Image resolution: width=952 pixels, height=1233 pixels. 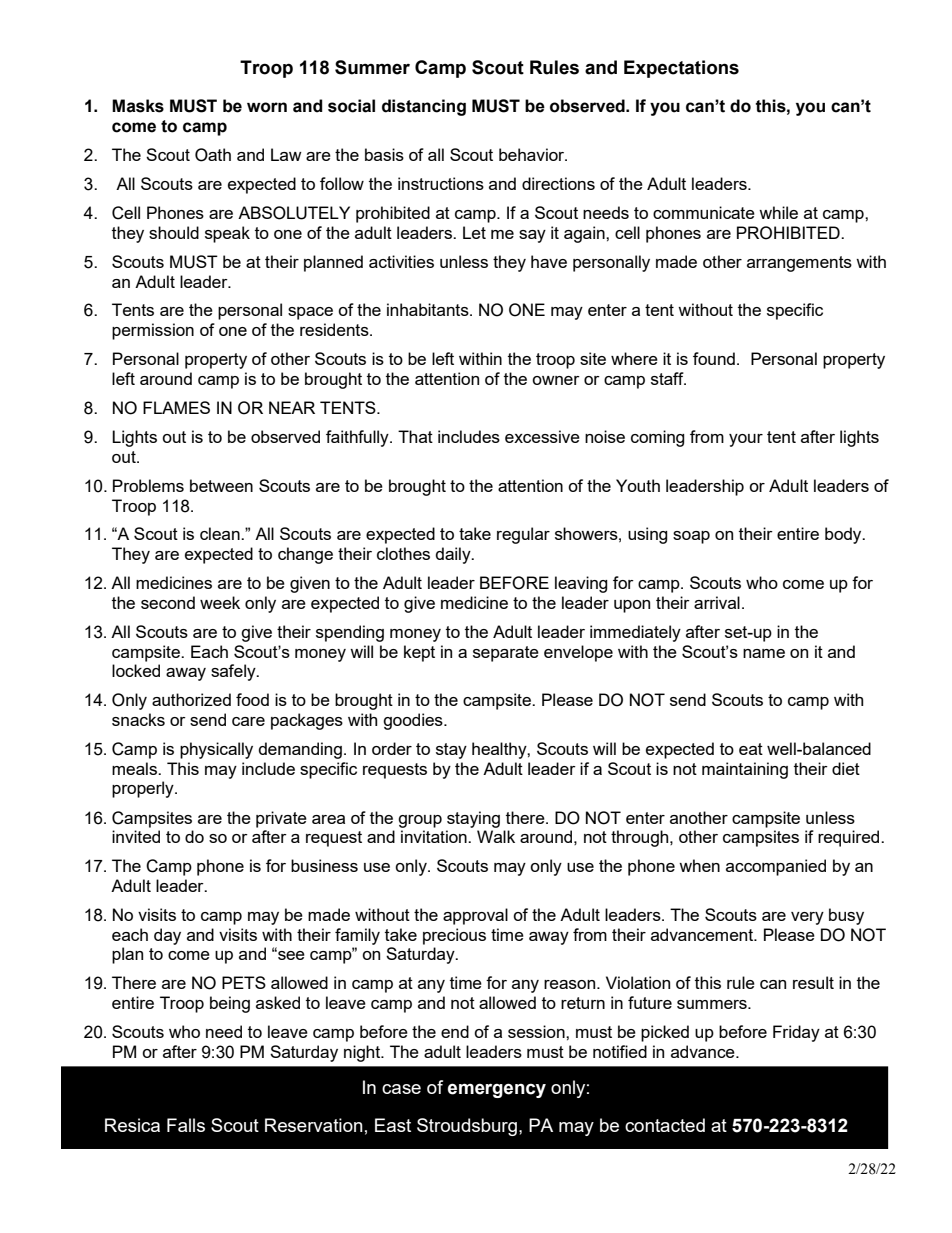 I want to click on Falls, so click(x=186, y=1125).
